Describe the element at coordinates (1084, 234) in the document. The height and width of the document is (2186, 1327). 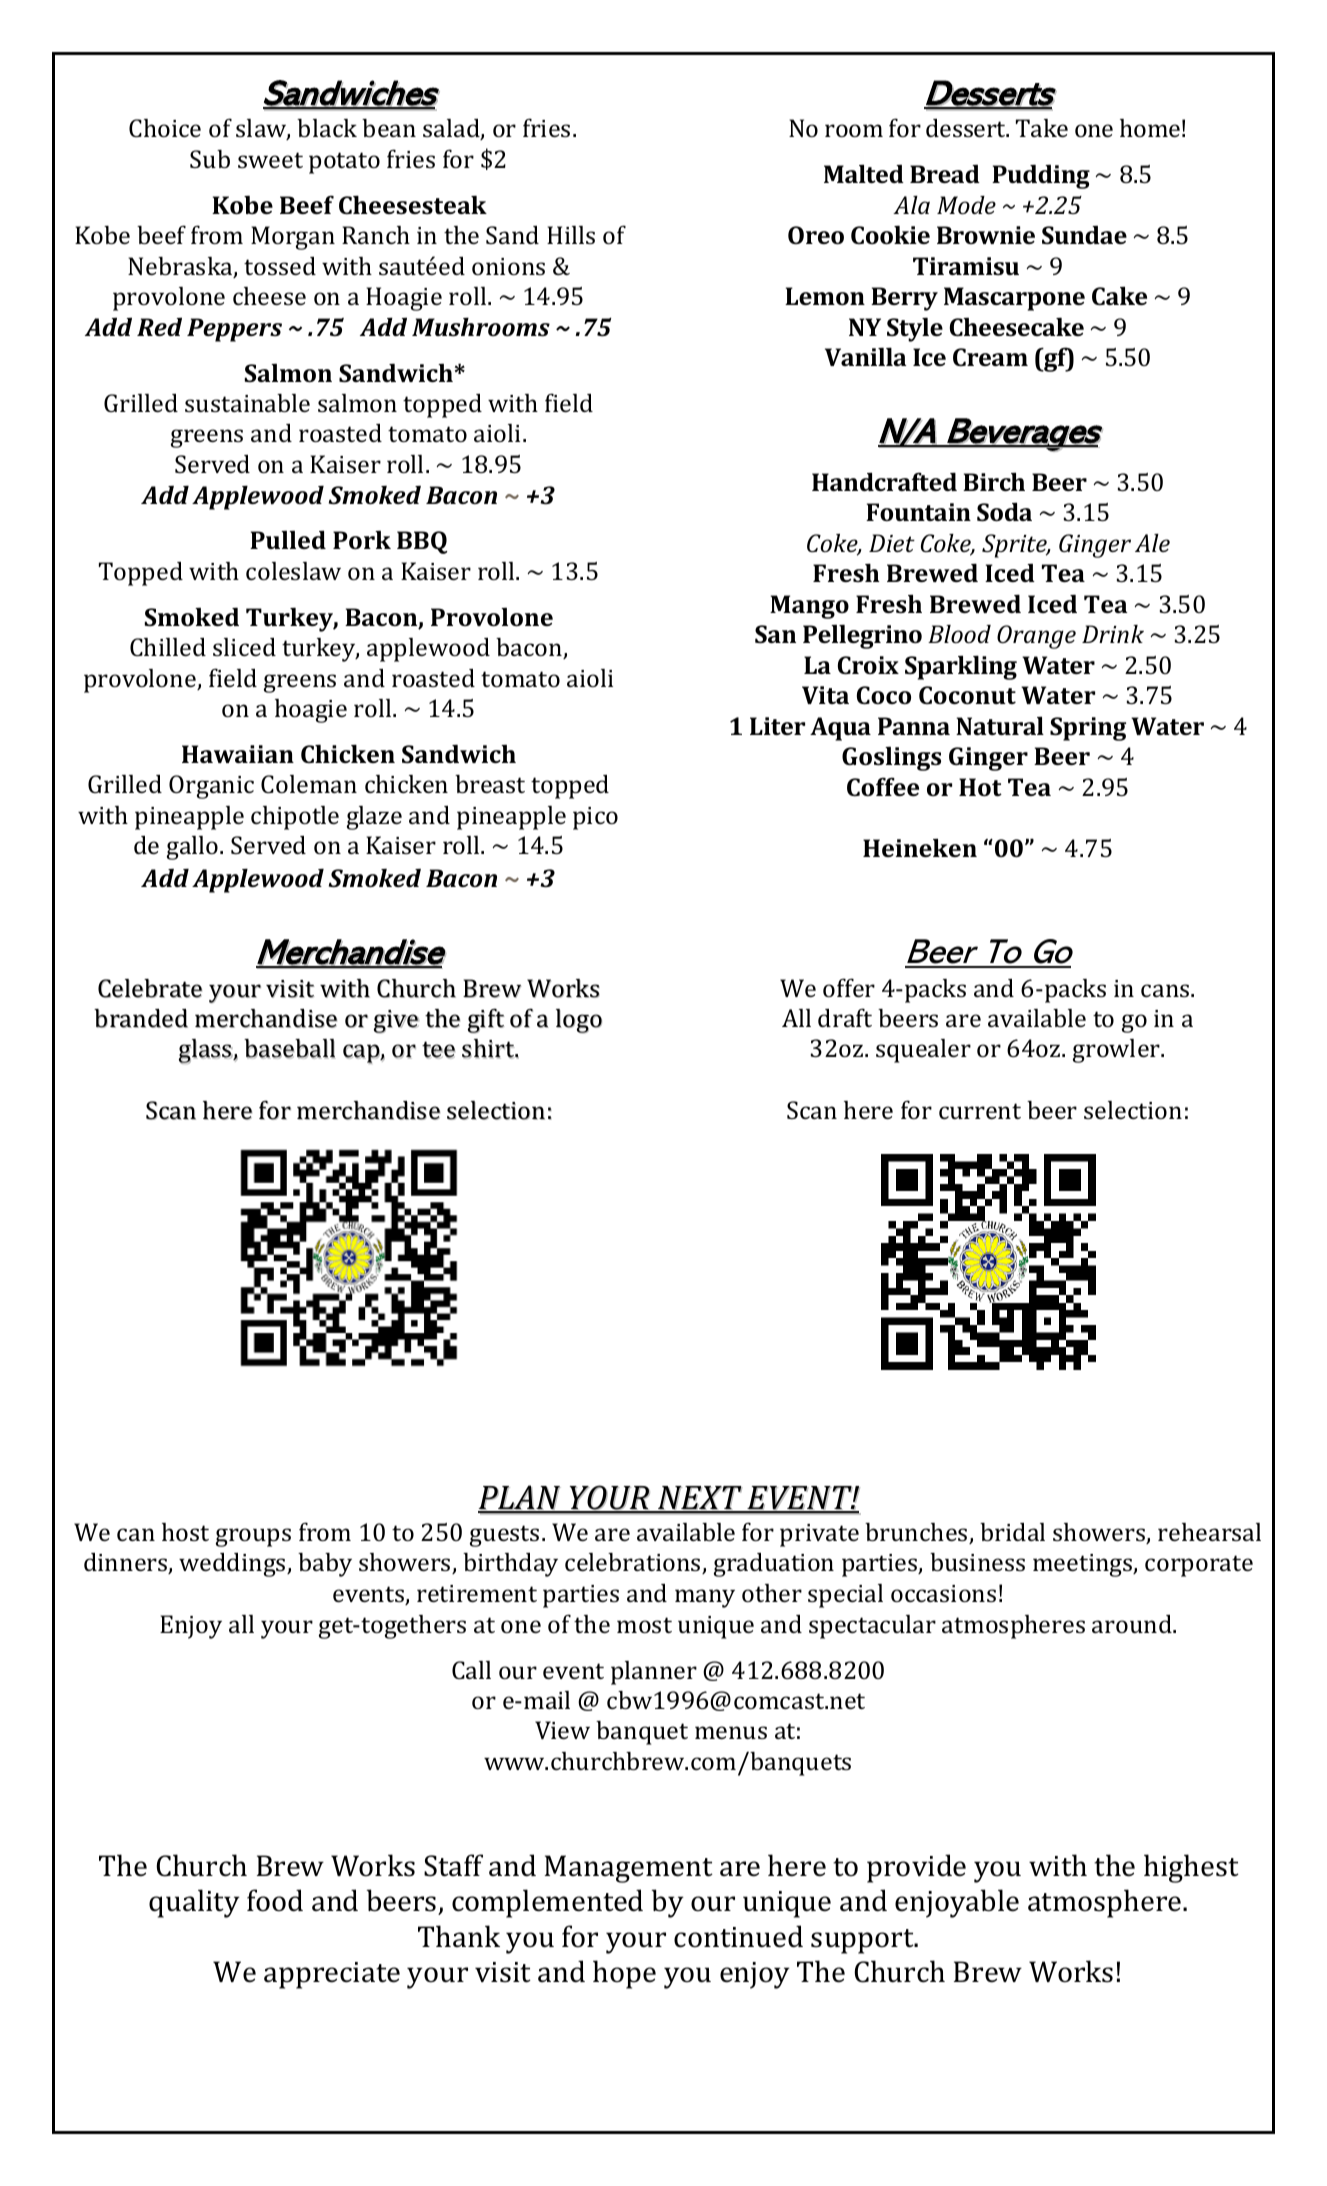
I see `Sundae` at that location.
